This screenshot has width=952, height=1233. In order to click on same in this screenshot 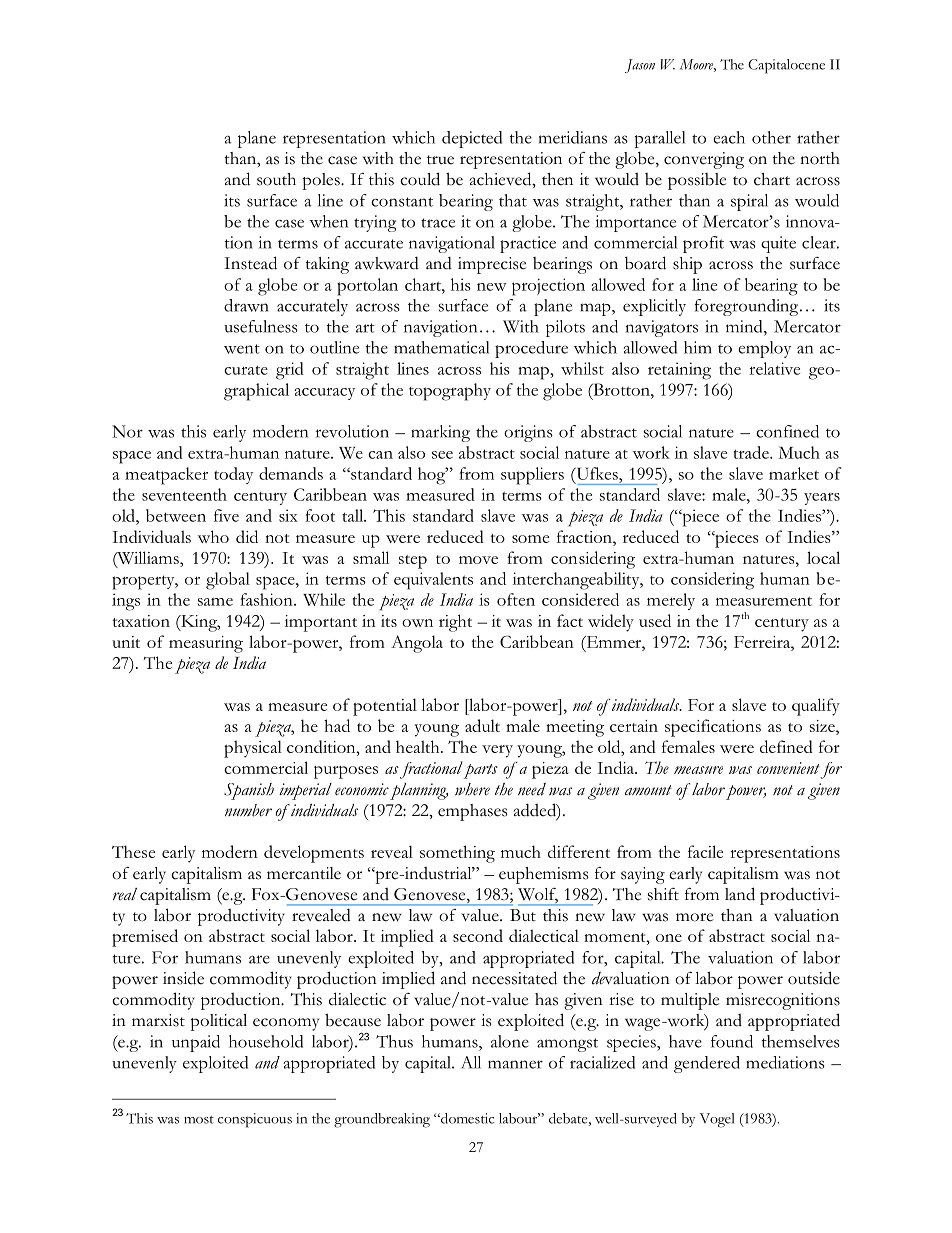, I will do `click(215, 602)`.
